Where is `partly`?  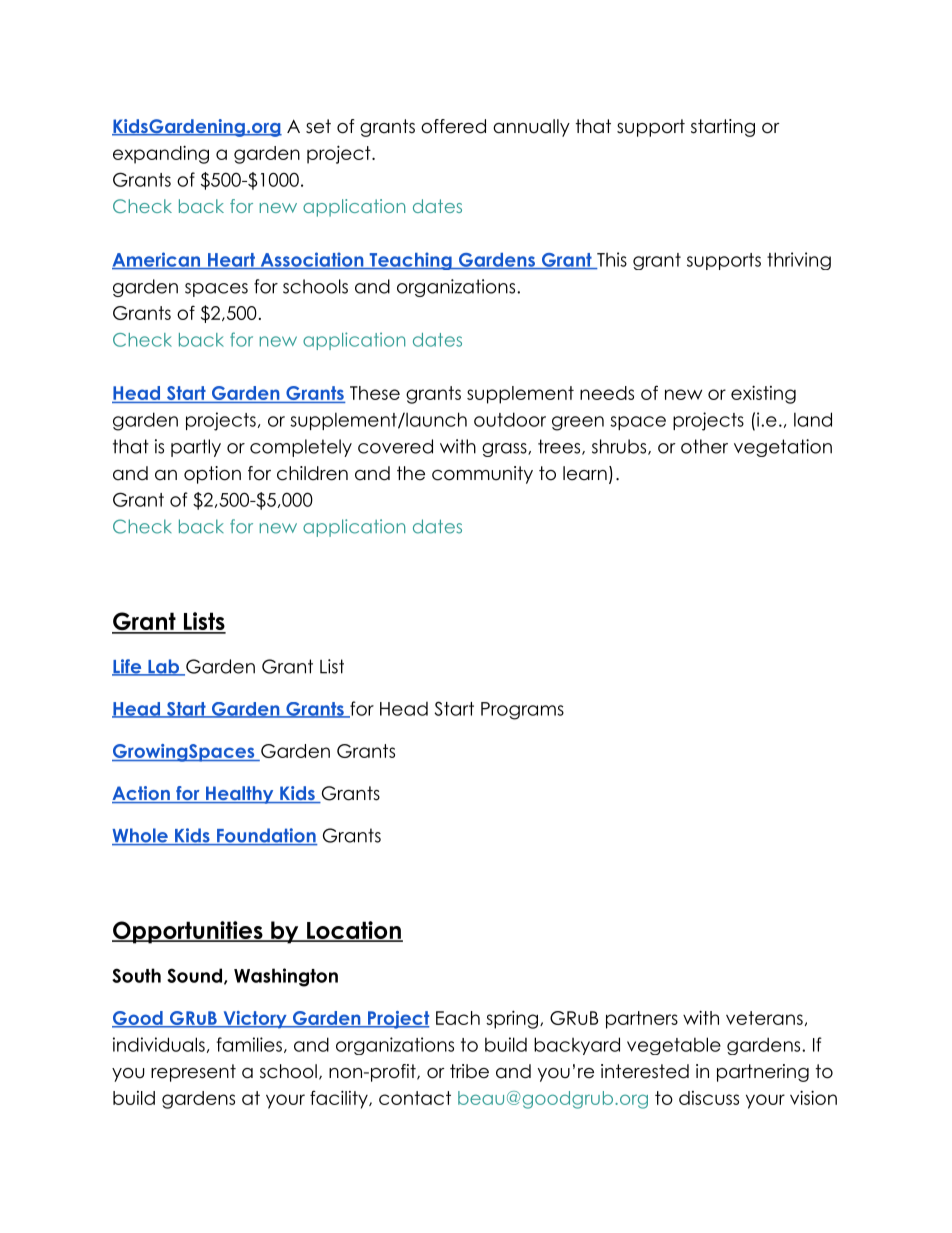
partly is located at coordinates (196, 448).
